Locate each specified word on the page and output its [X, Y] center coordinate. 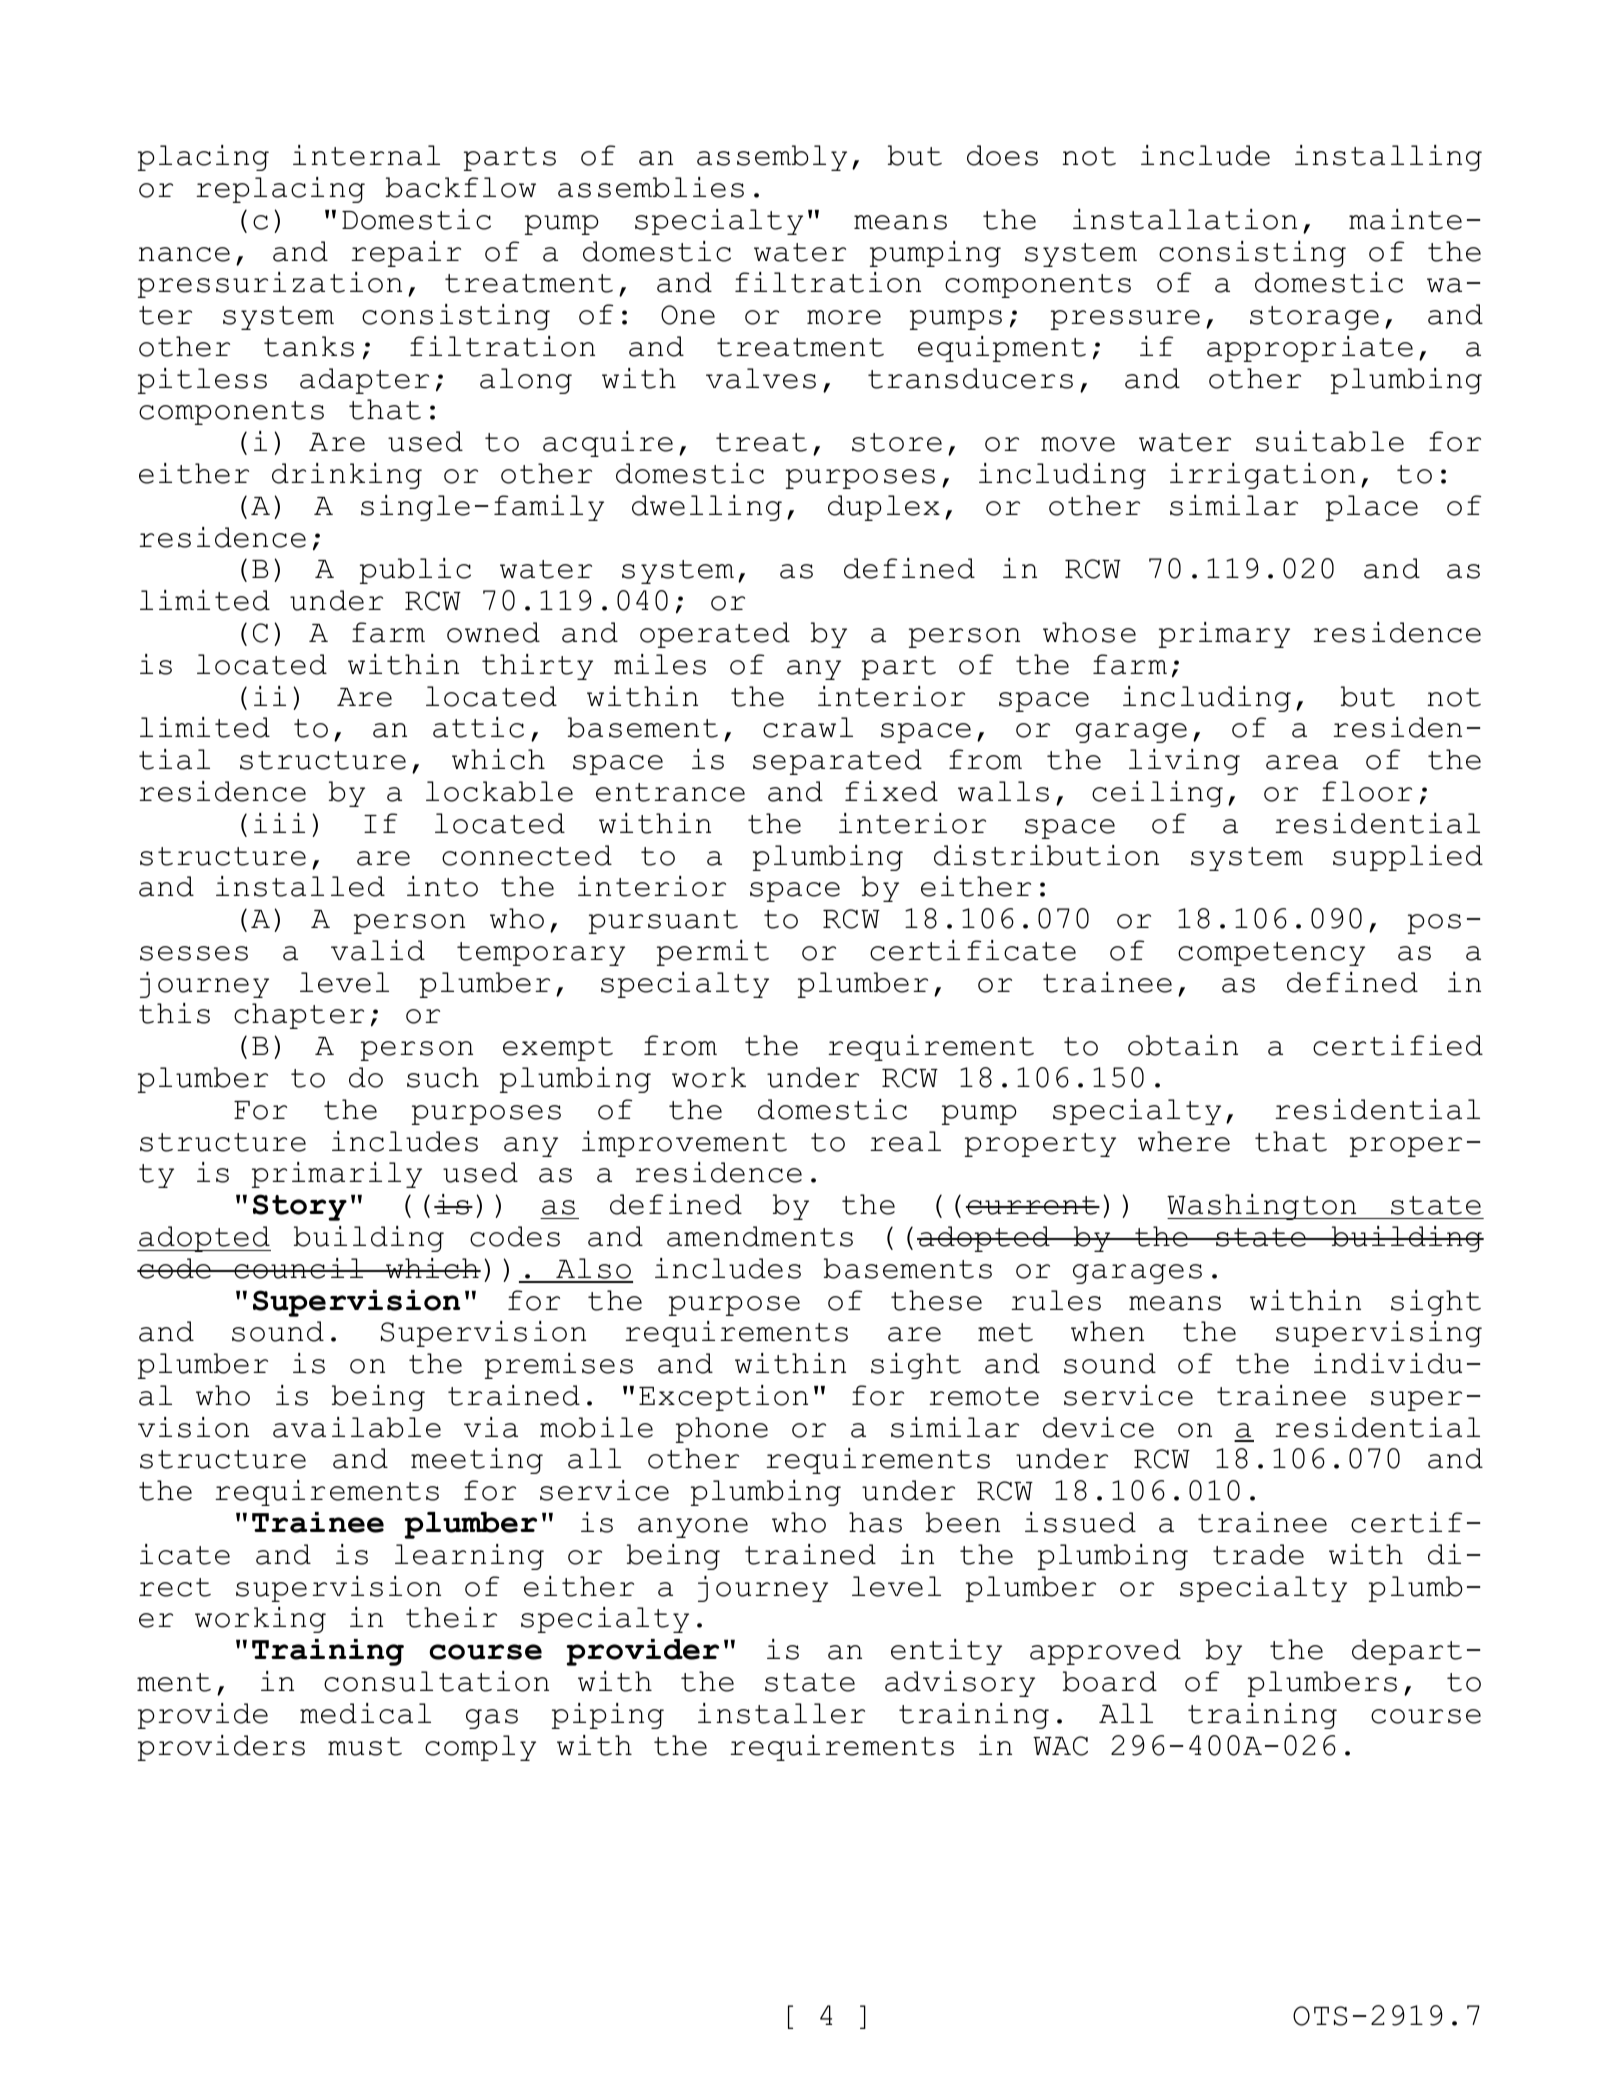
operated [715, 635]
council [299, 1268]
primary [1224, 635]
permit [713, 953]
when [1107, 1331]
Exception [723, 1398]
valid [378, 950]
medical [365, 1713]
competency [1271, 954]
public [415, 571]
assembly [772, 158]
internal [366, 155]
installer [781, 1713]
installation [1185, 219]
